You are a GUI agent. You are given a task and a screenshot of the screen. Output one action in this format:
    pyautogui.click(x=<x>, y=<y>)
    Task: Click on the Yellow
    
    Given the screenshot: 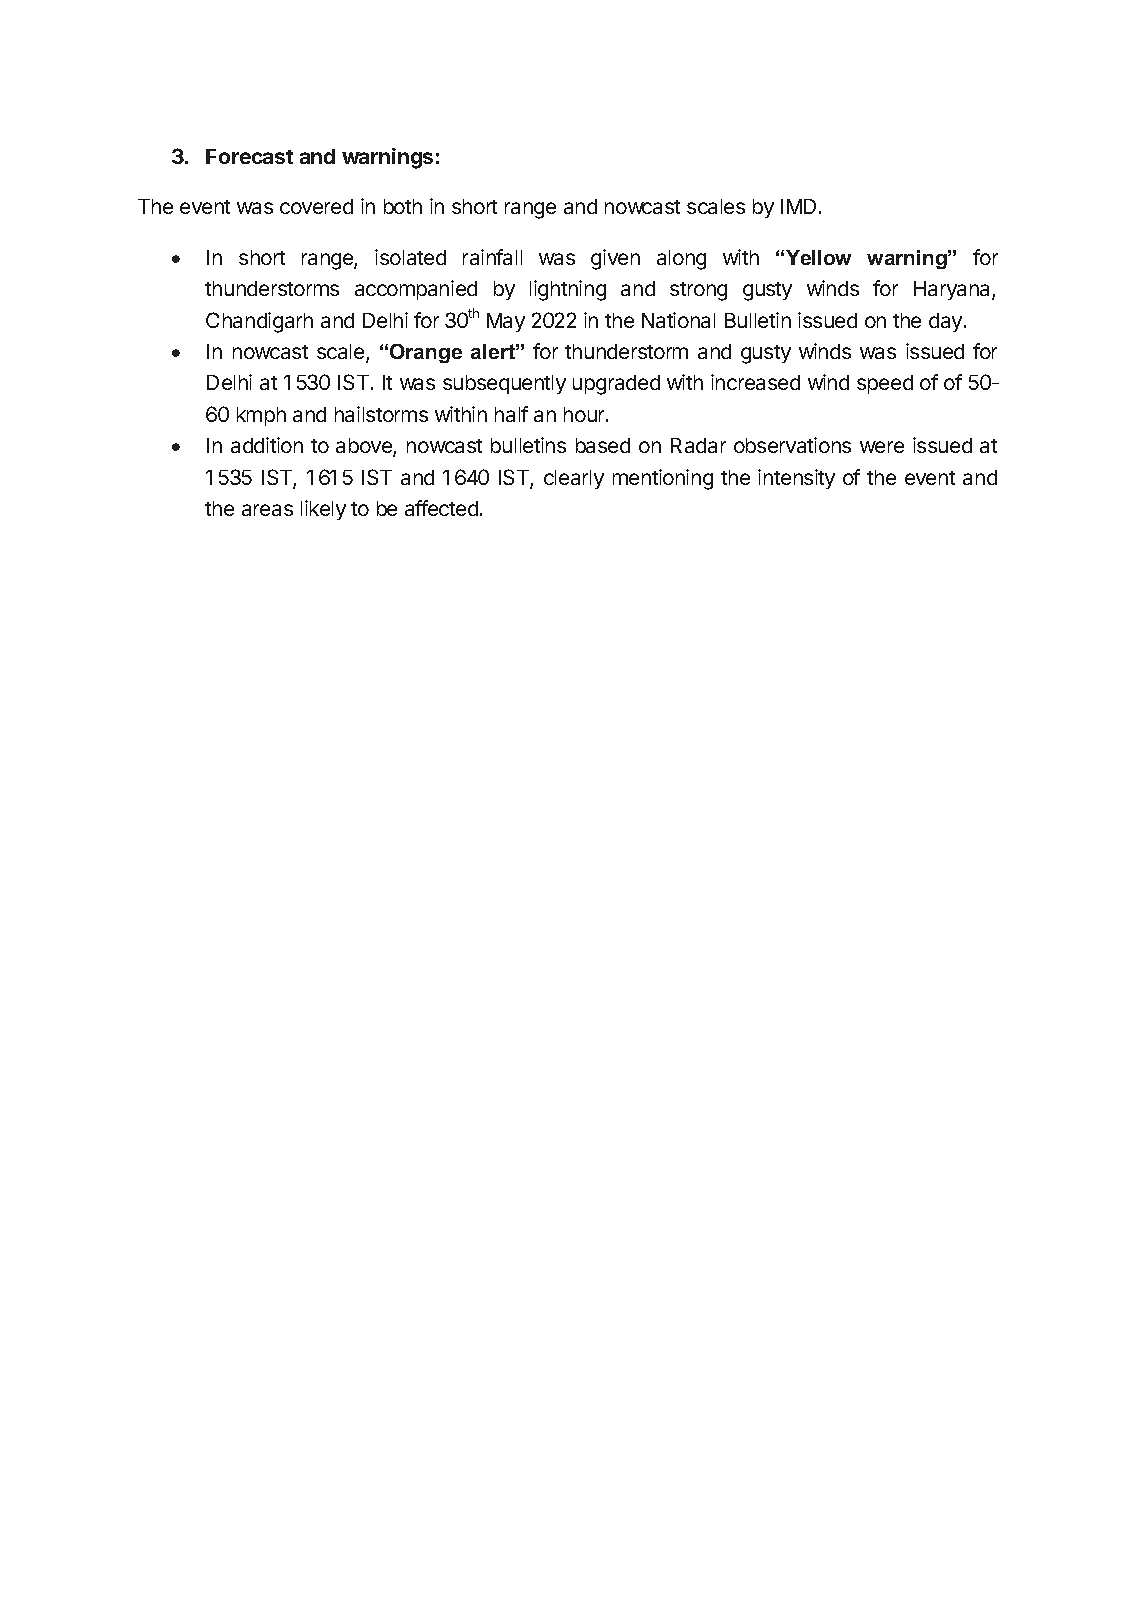 What is the action you would take?
    pyautogui.click(x=818, y=257)
